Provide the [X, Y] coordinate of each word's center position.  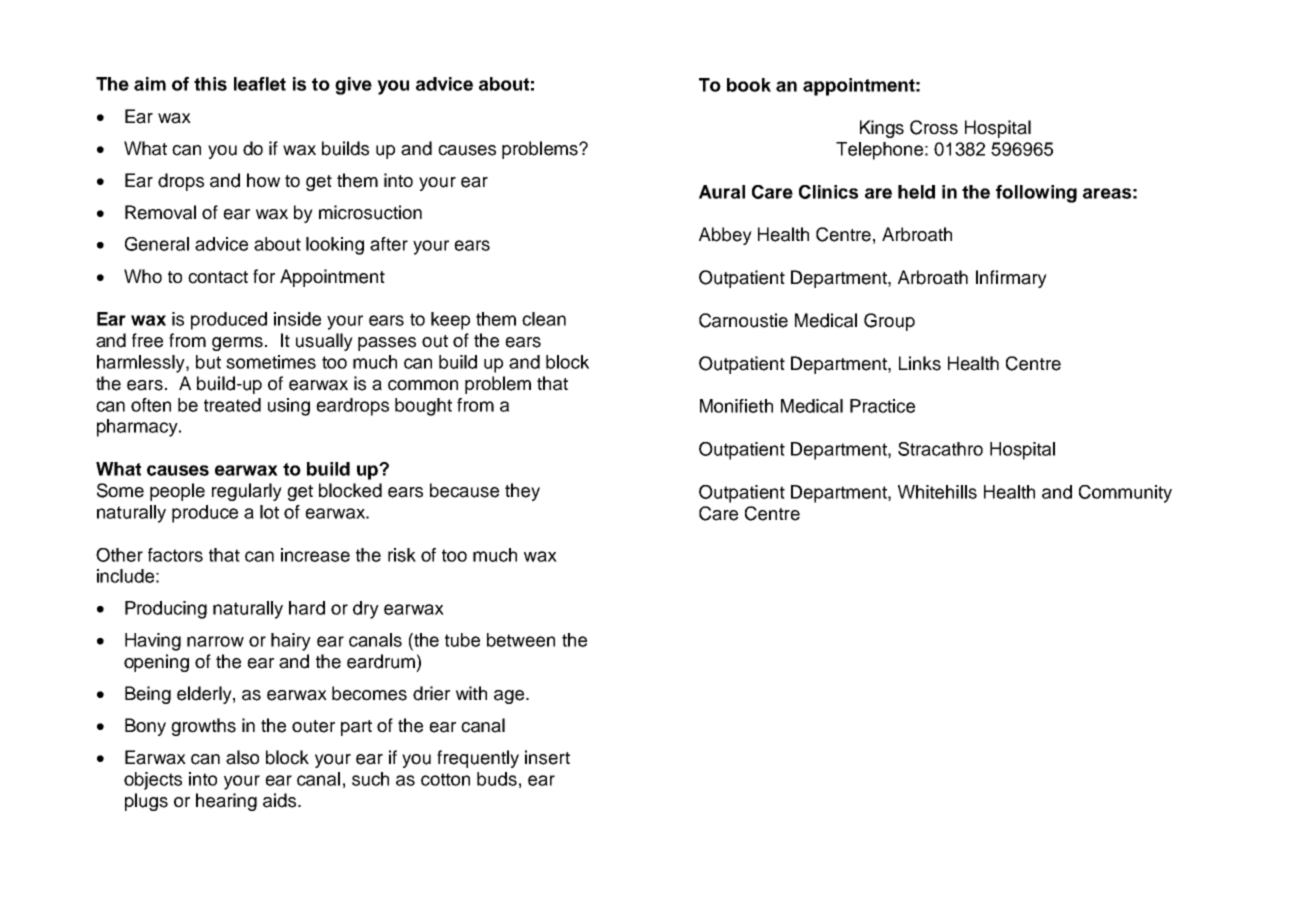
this [210, 84]
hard [307, 608]
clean [544, 319]
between [521, 640]
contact [218, 277]
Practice [882, 406]
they [522, 492]
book [749, 85]
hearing [226, 802]
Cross [934, 127]
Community [1125, 494]
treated [232, 405]
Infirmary [1011, 279]
